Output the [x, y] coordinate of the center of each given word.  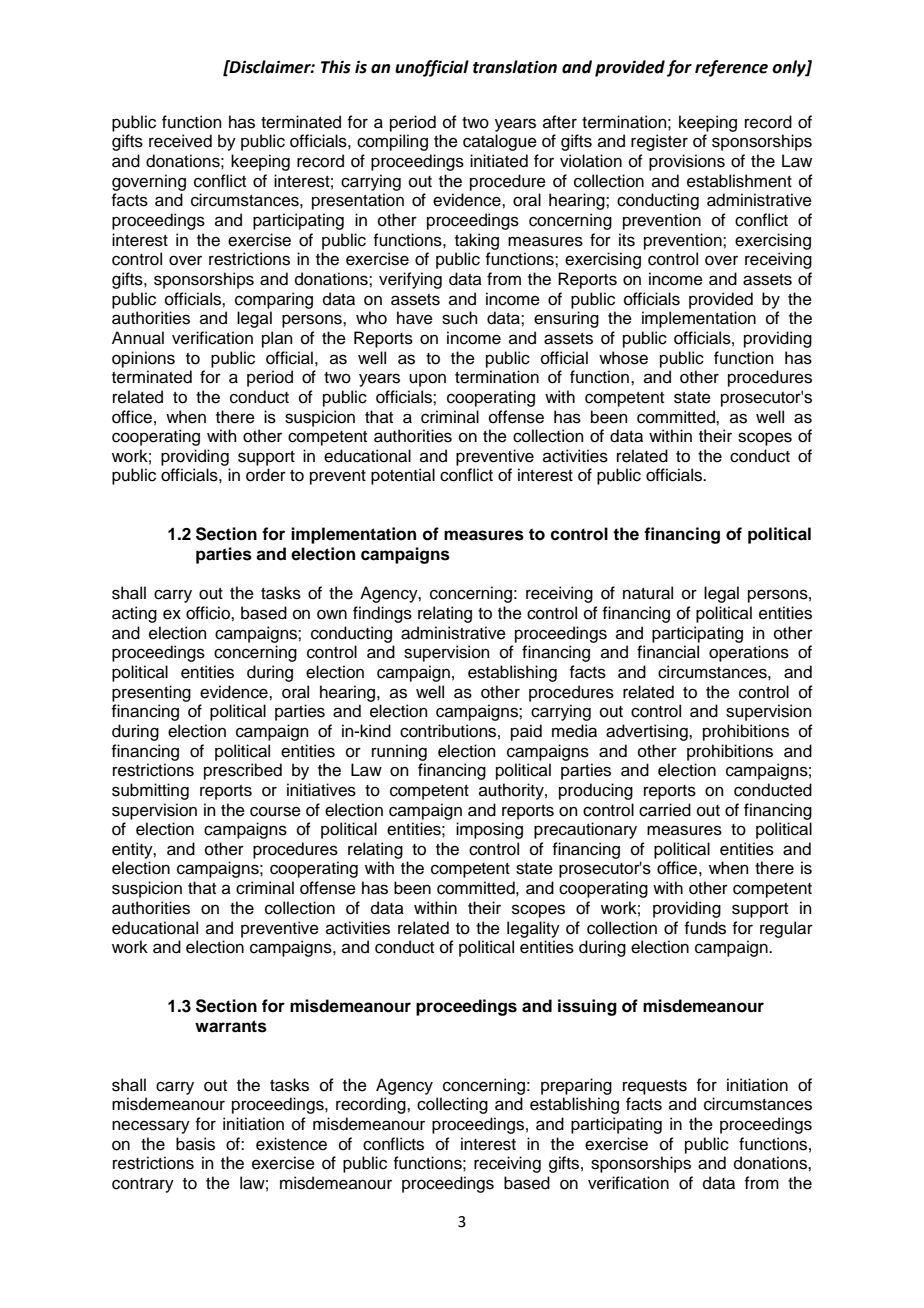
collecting [452, 1105]
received [180, 141]
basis [195, 1144]
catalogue [500, 142]
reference [731, 68]
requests [655, 1087]
